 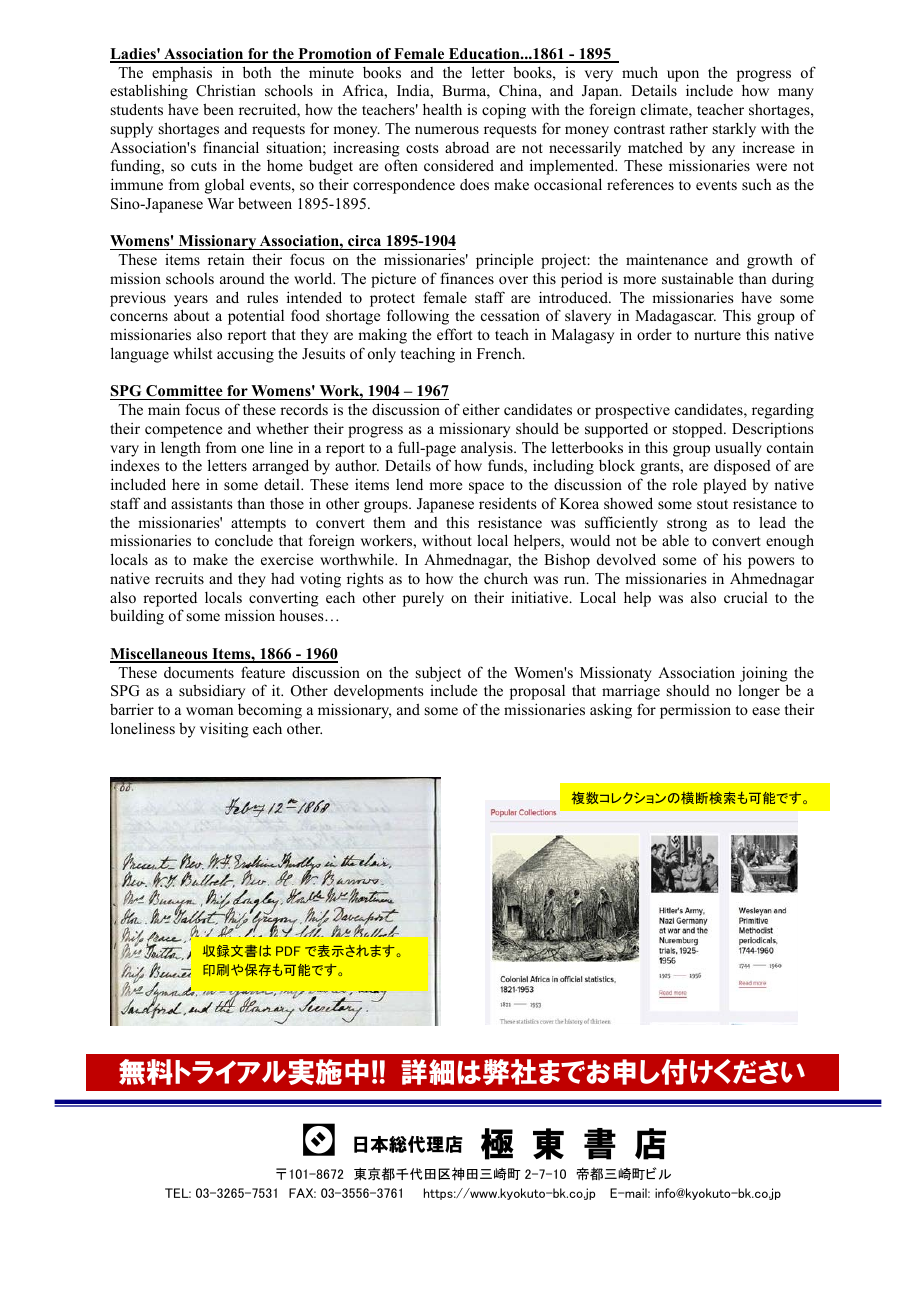 What do you see at coordinates (199, 672) in the screenshot?
I see `documents` at bounding box center [199, 672].
